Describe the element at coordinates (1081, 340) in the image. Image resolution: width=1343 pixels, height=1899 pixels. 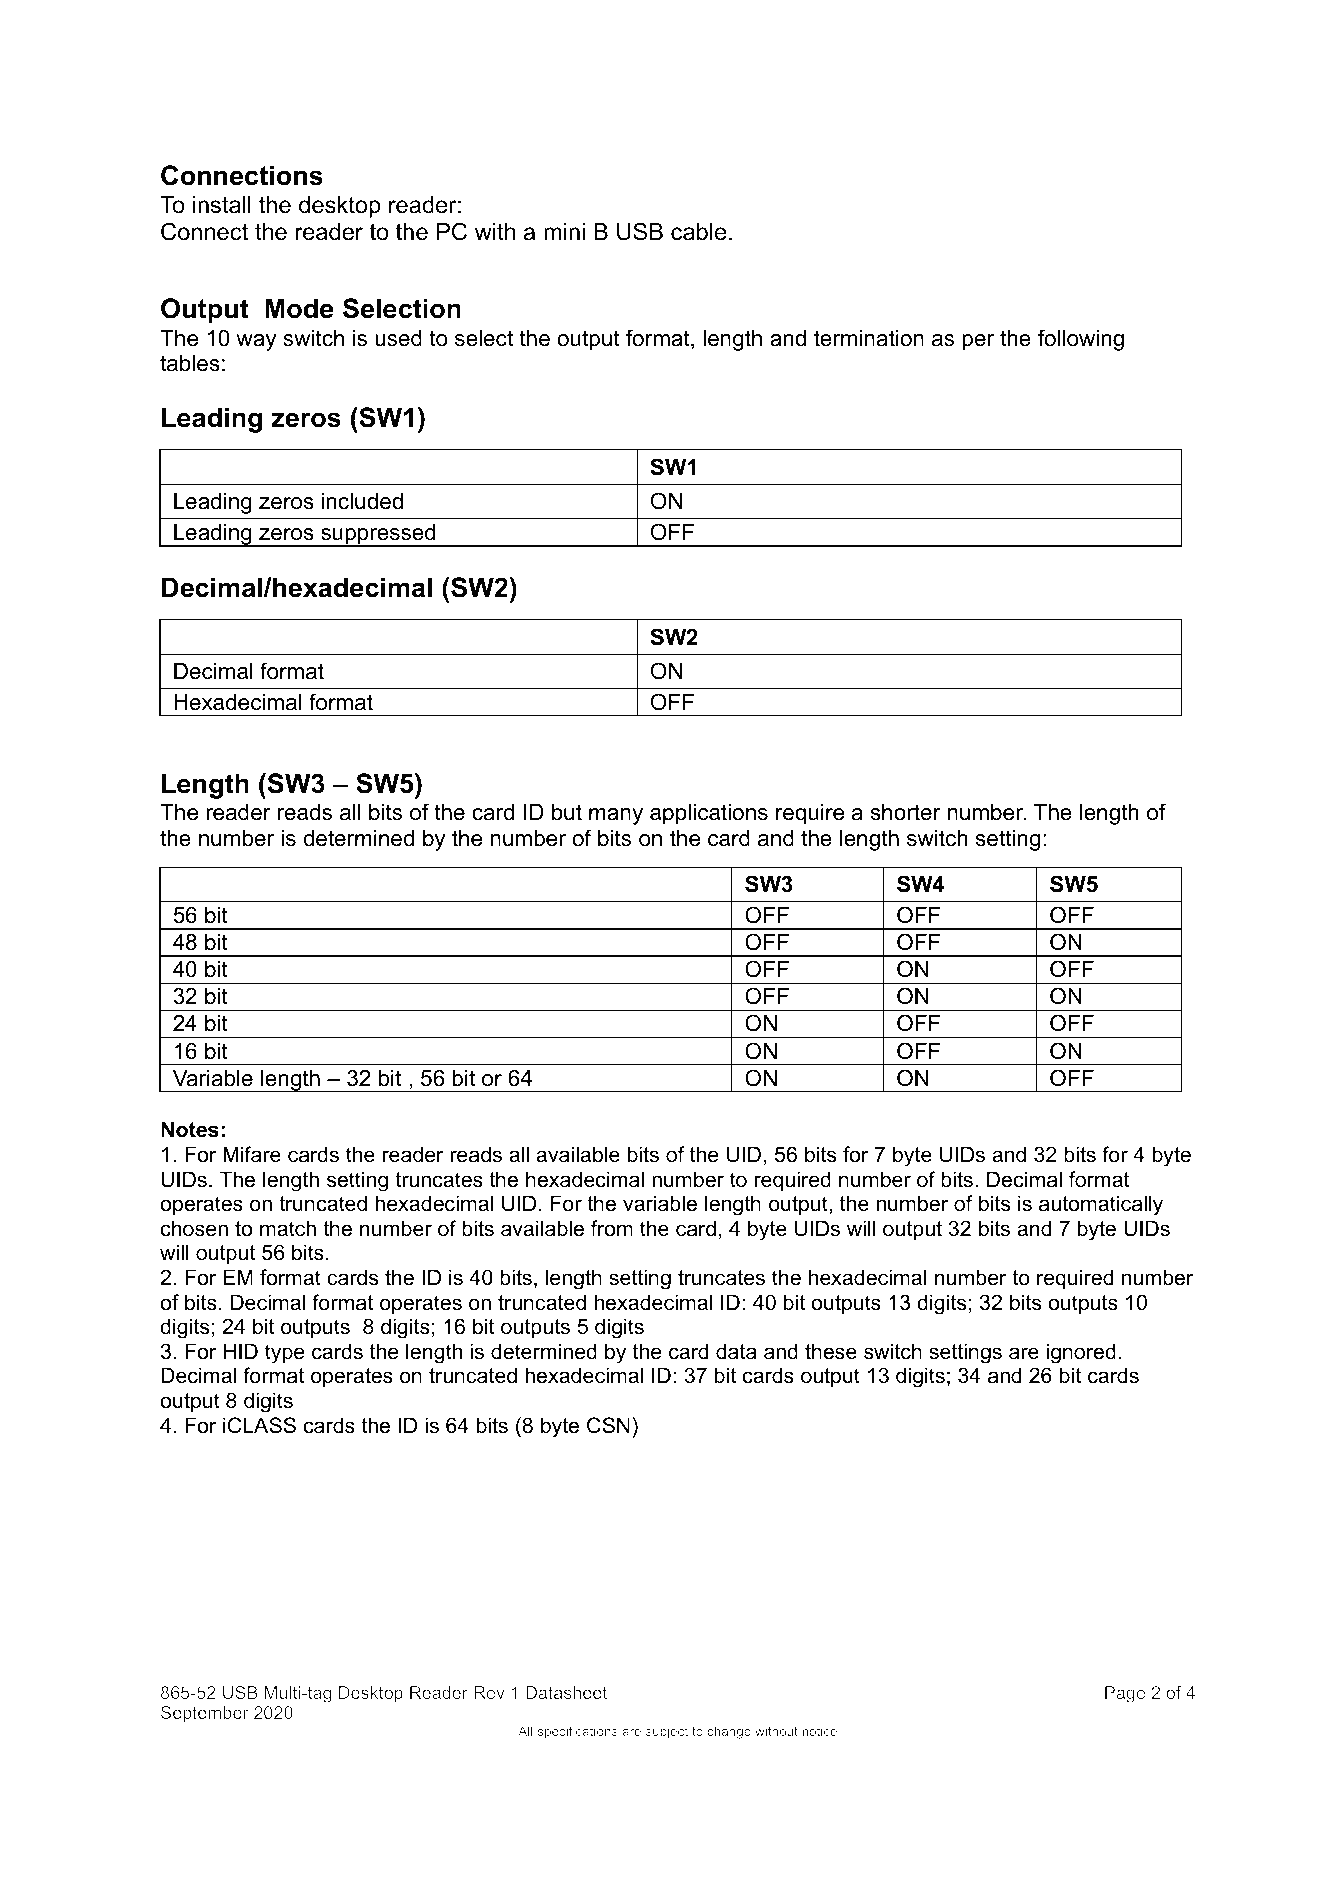
I see `following` at that location.
